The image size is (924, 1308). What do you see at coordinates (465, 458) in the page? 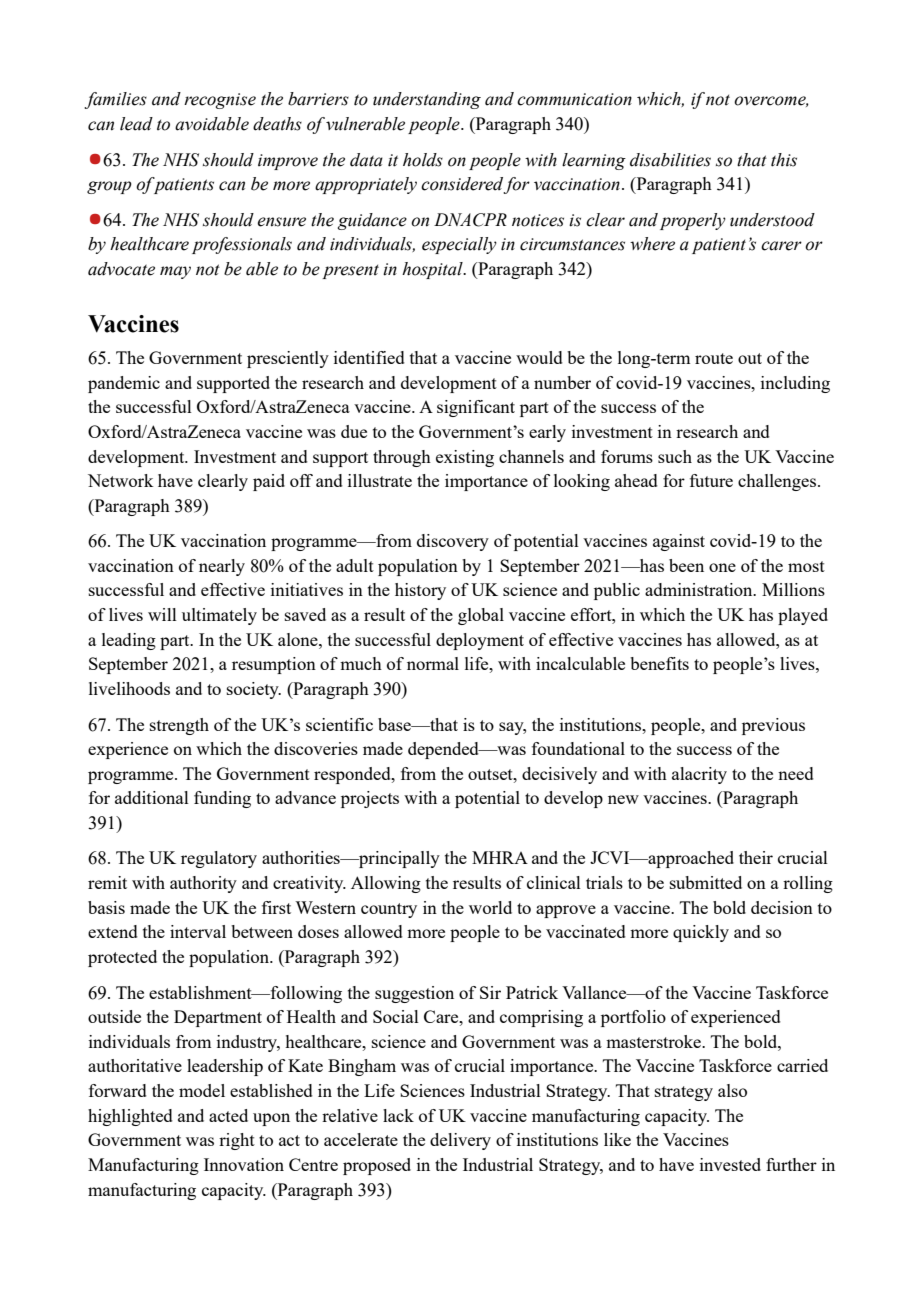
I see `existing` at bounding box center [465, 458].
